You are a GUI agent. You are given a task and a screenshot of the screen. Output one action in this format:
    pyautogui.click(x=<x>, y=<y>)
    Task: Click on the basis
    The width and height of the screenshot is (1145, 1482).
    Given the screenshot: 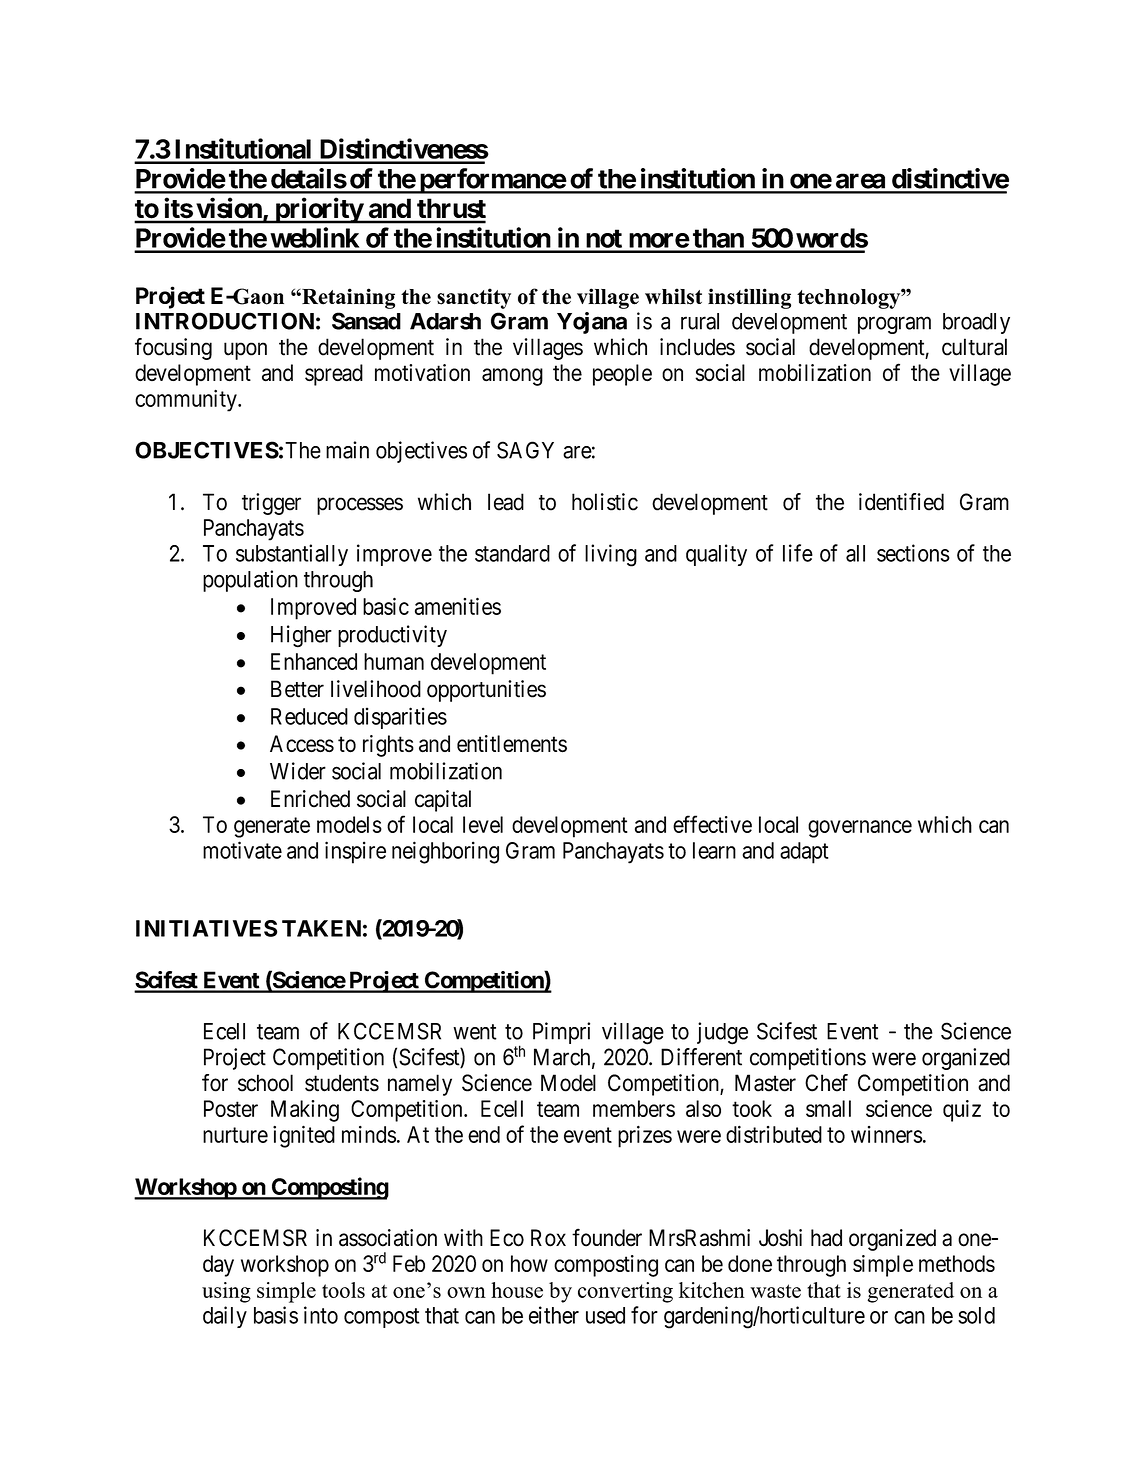 What is the action you would take?
    pyautogui.click(x=276, y=1315)
